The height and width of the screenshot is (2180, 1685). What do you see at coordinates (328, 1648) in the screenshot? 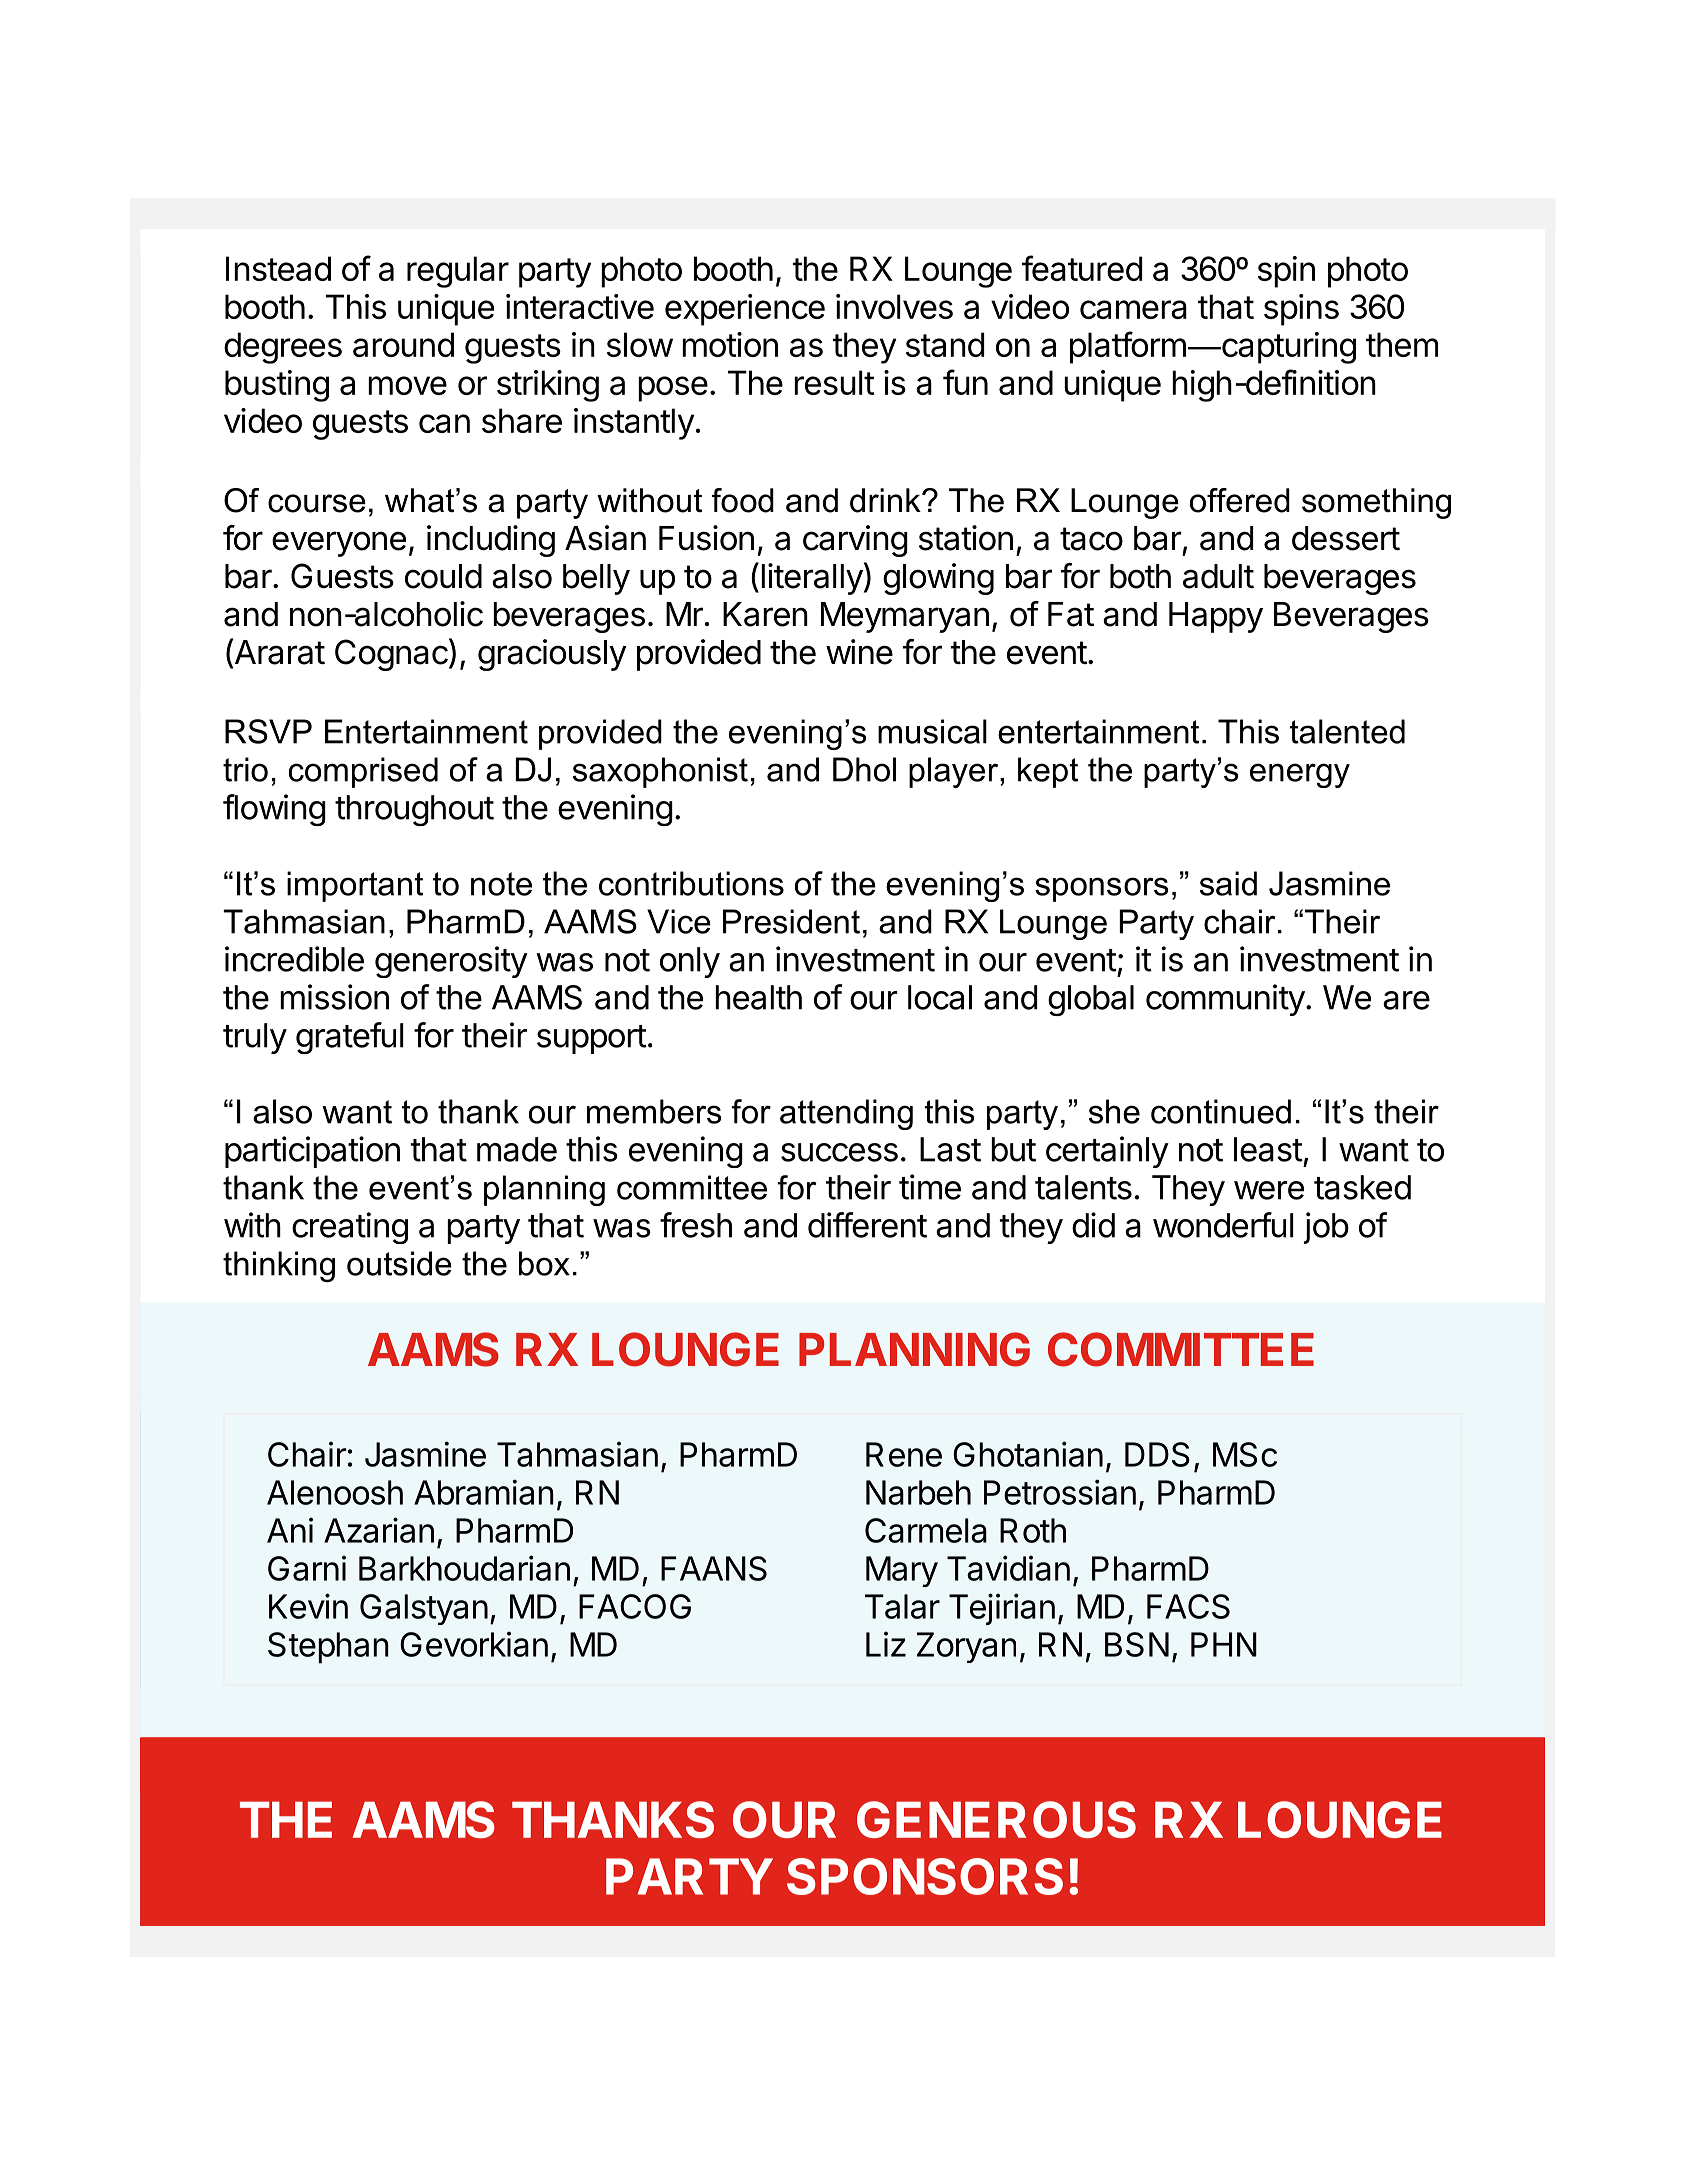
I see `Stephan` at bounding box center [328, 1648].
